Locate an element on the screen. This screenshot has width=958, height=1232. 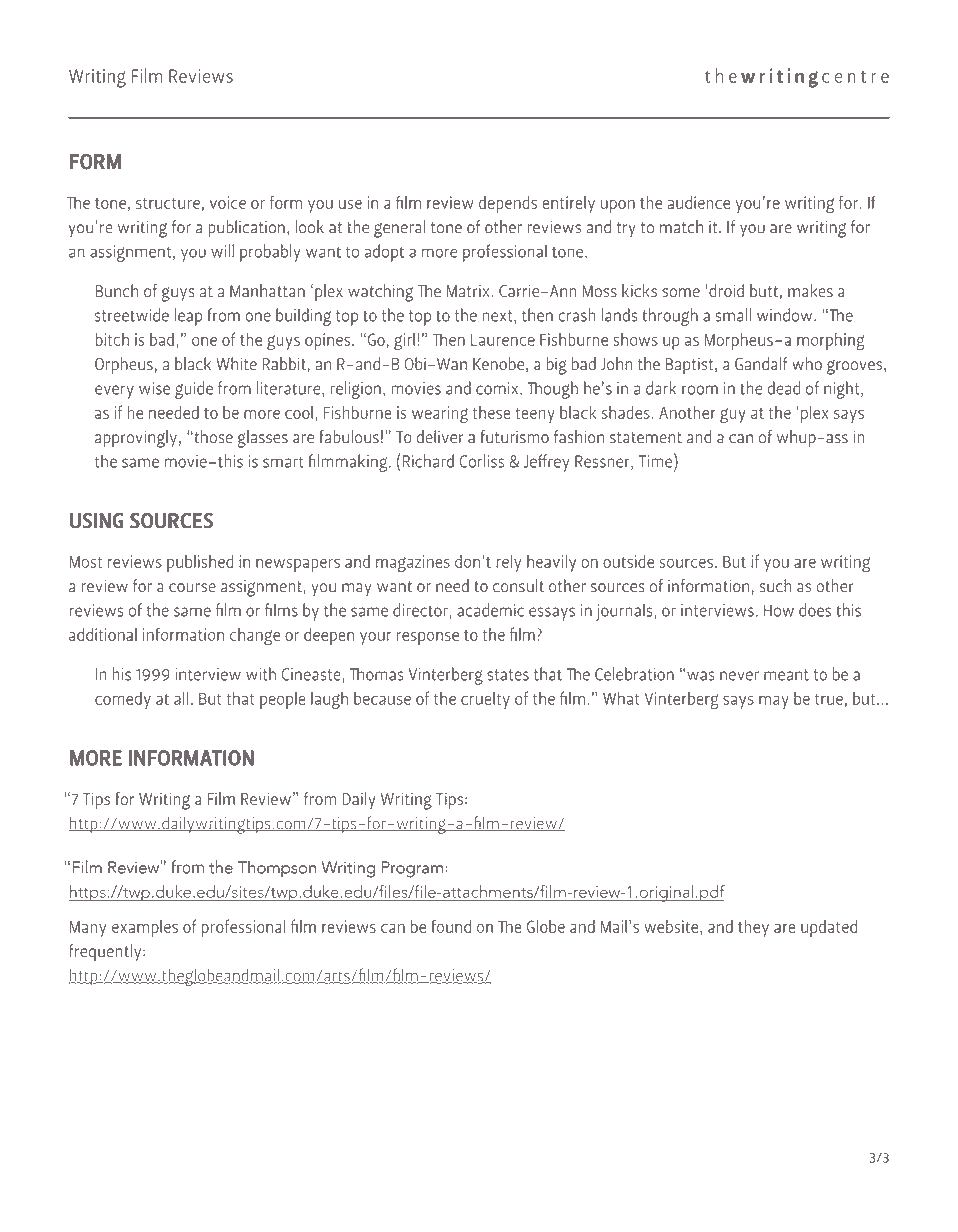
structure is located at coordinates (168, 203).
